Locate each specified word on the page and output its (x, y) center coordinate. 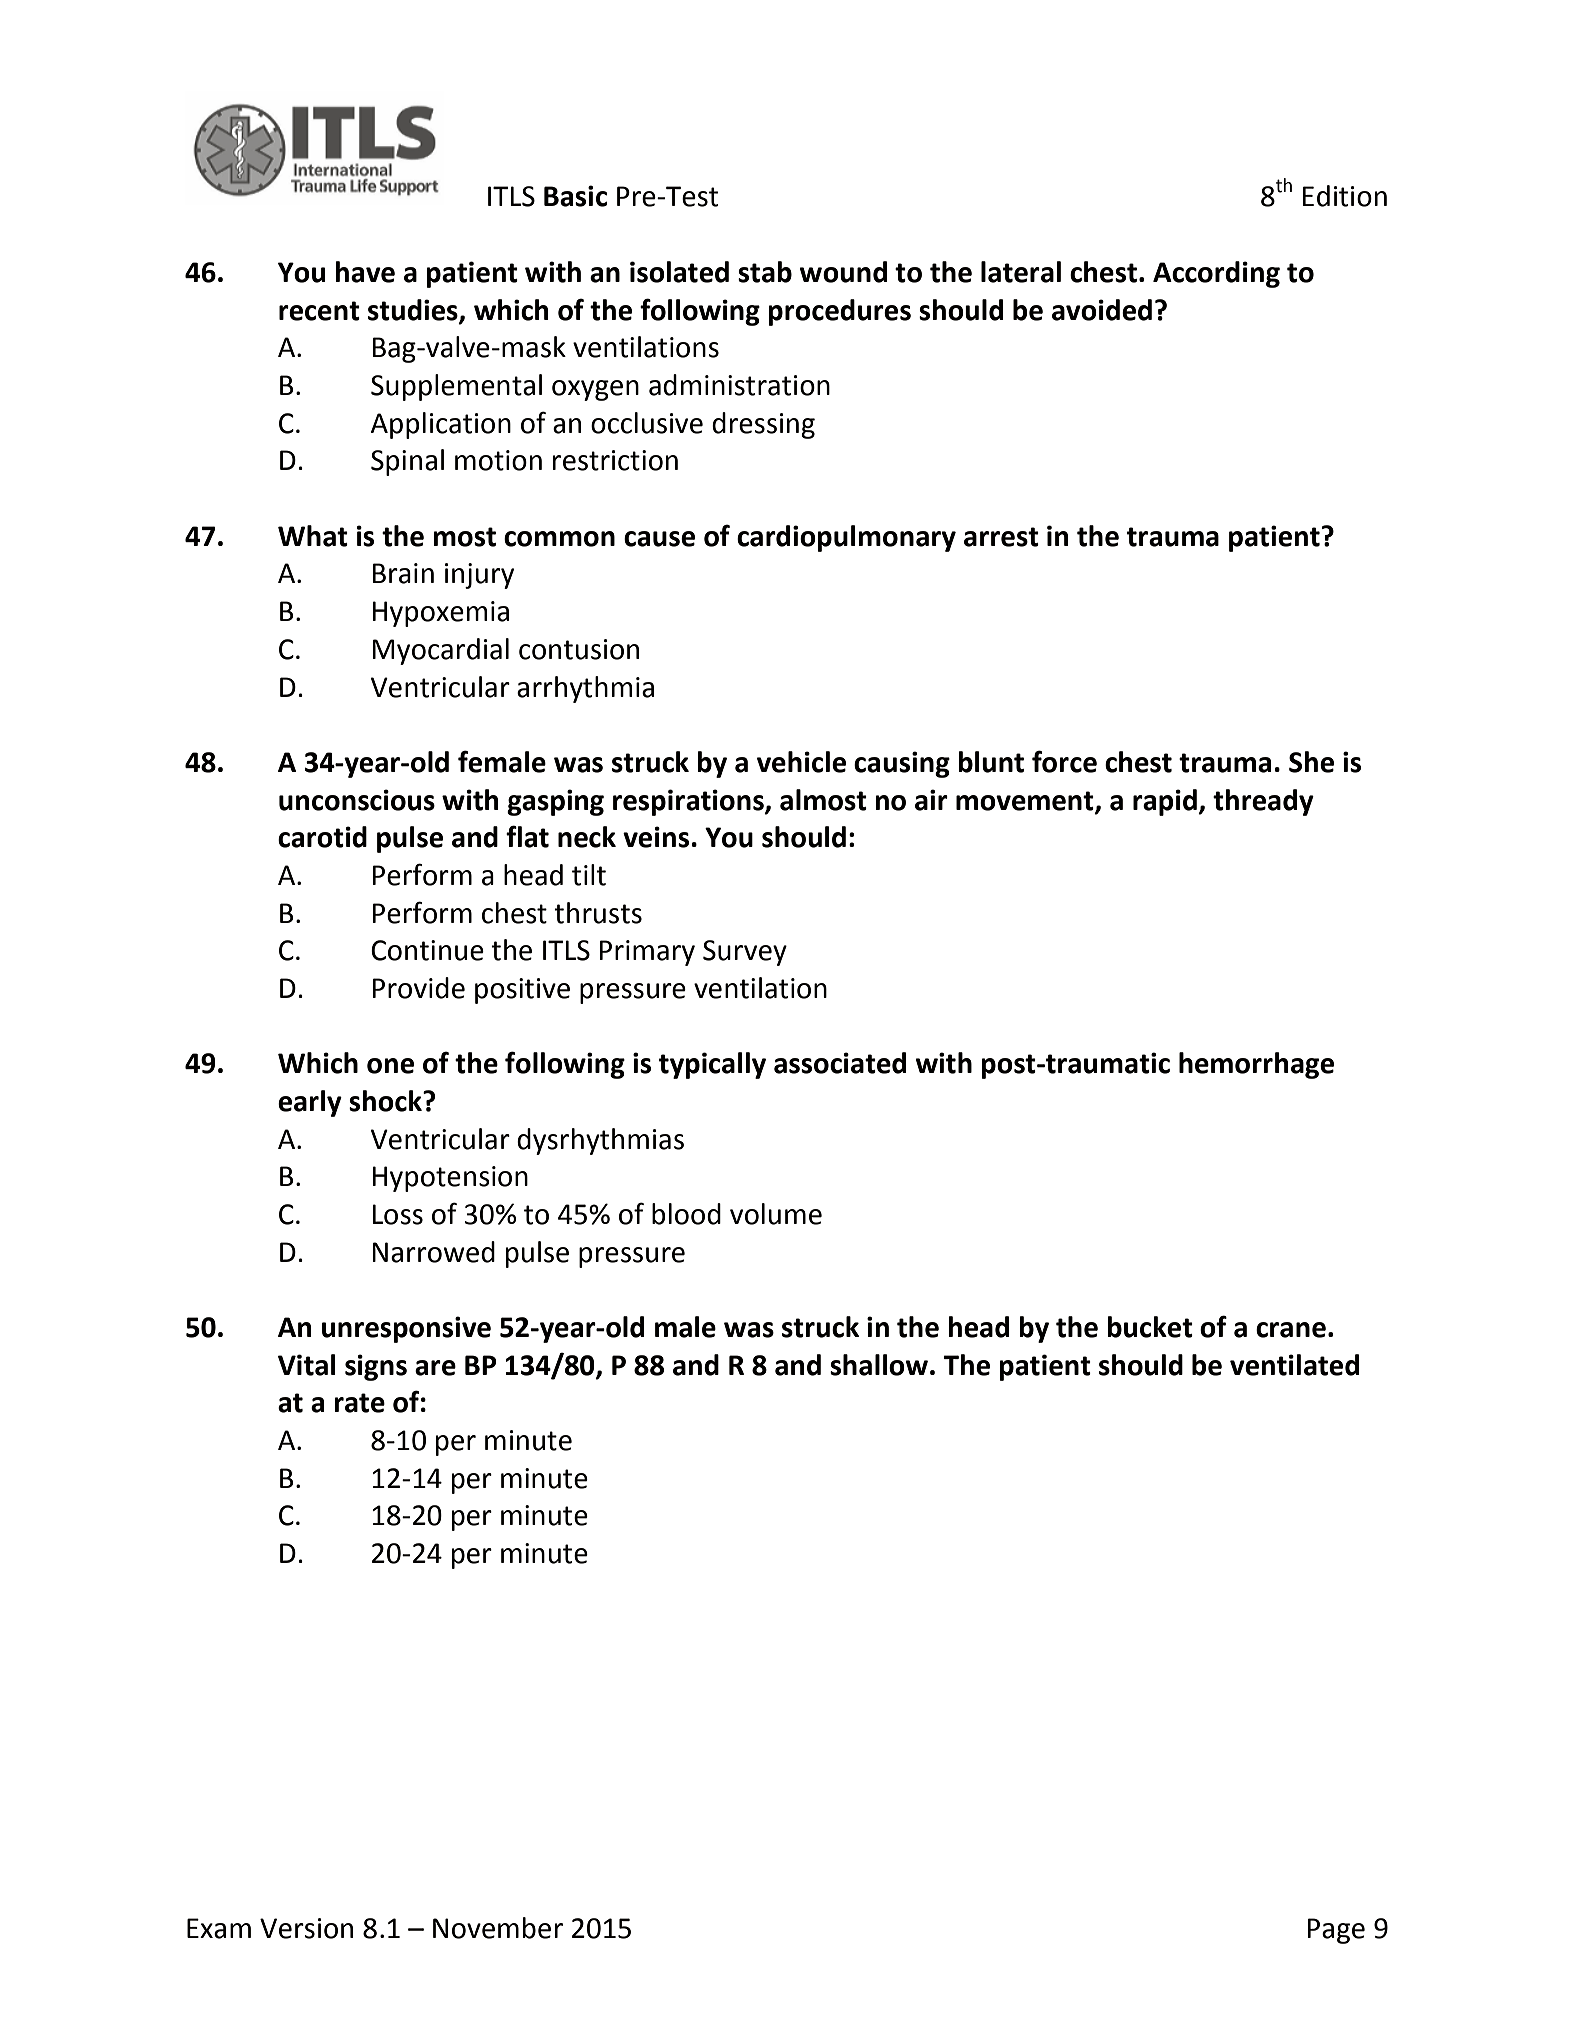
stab (765, 272)
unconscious (357, 800)
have (365, 272)
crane (1291, 1330)
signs (376, 1367)
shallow (879, 1365)
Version (306, 1928)
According (1216, 274)
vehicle (801, 762)
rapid (1166, 802)
